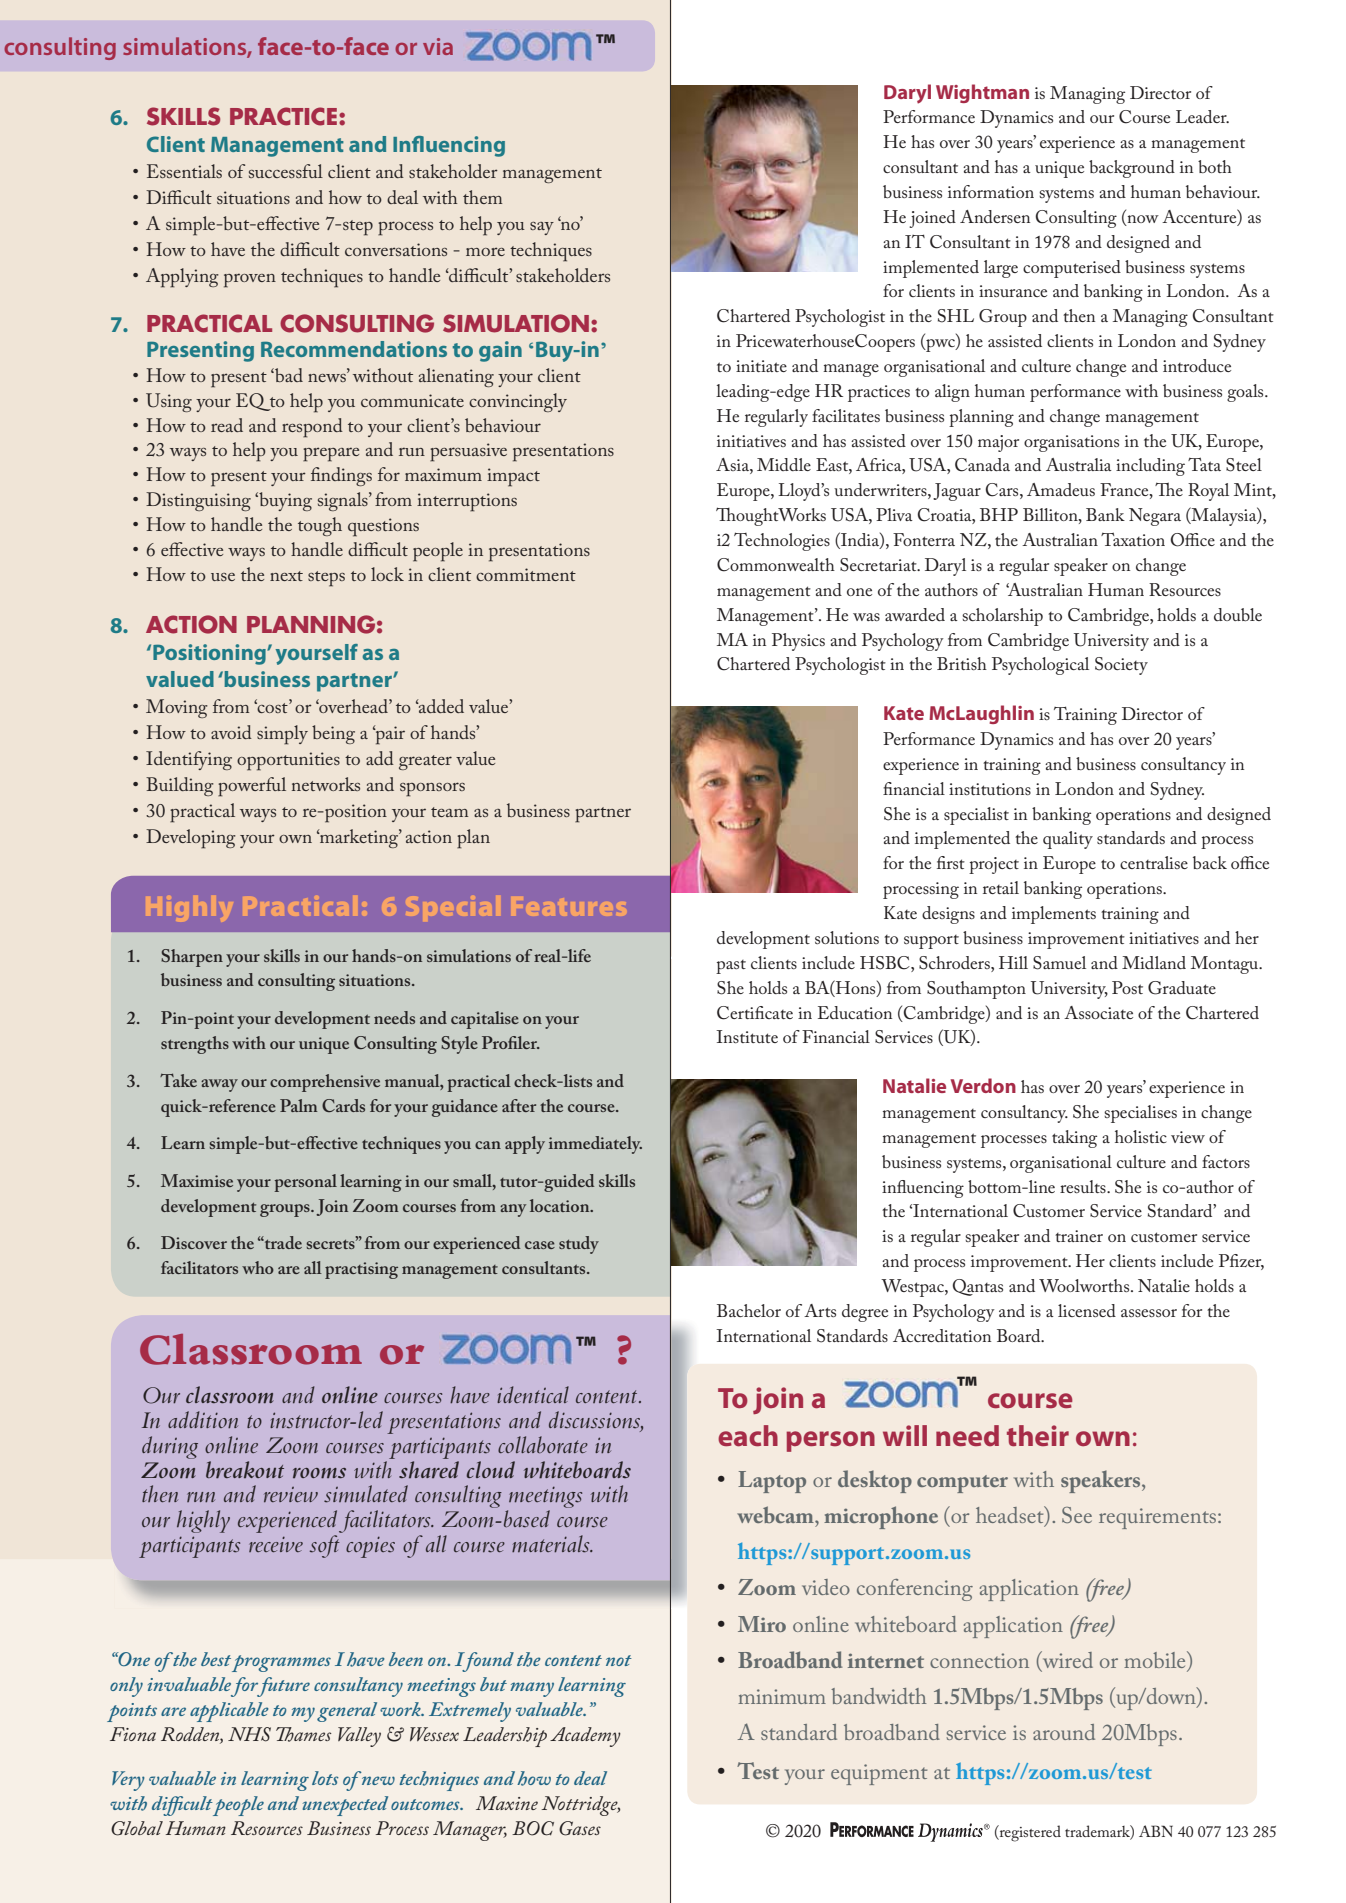 This screenshot has width=1346, height=1903. What do you see at coordinates (914, 1085) in the screenshot?
I see `Natalie` at bounding box center [914, 1085].
